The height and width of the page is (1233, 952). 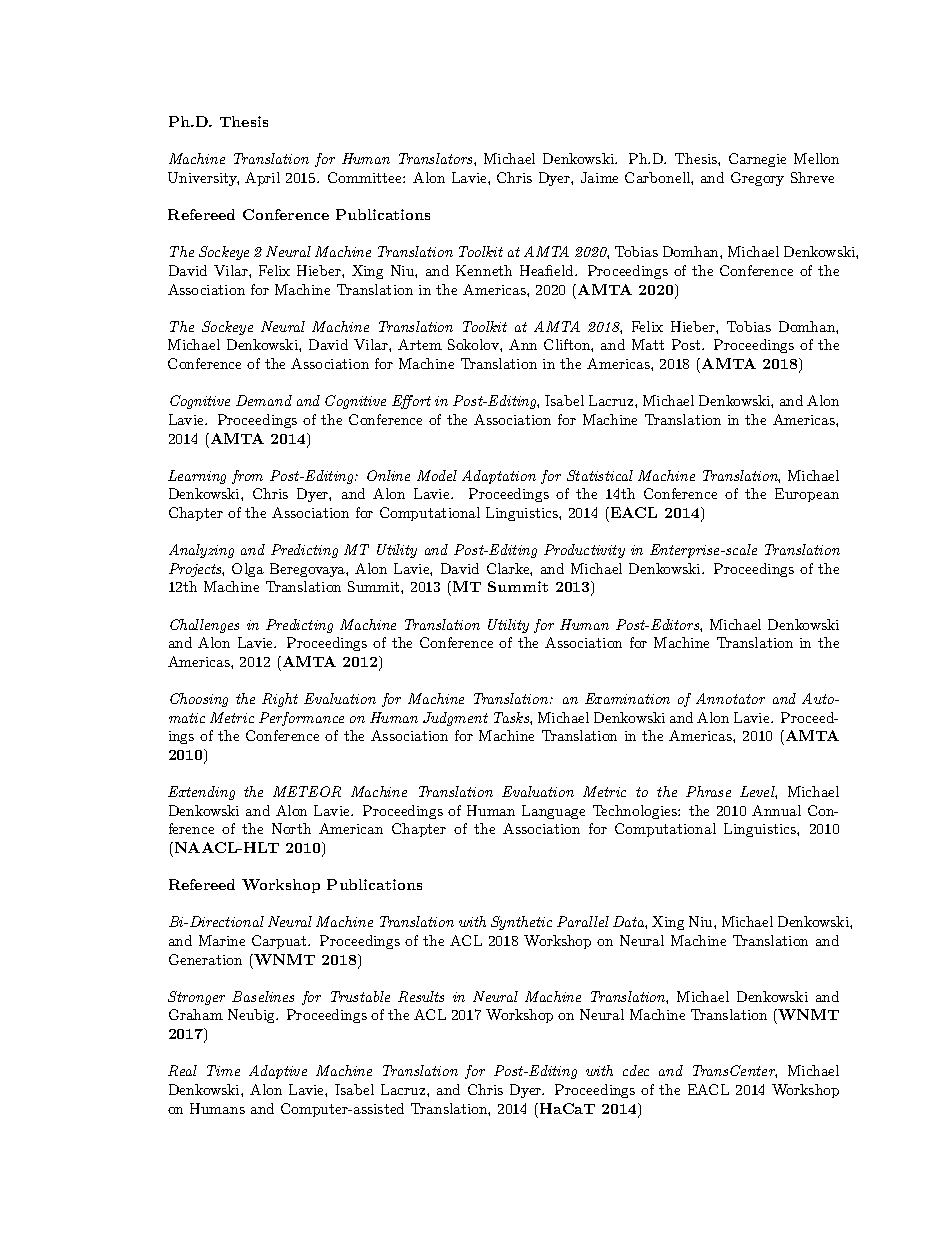 I want to click on Challenges, so click(x=204, y=626).
